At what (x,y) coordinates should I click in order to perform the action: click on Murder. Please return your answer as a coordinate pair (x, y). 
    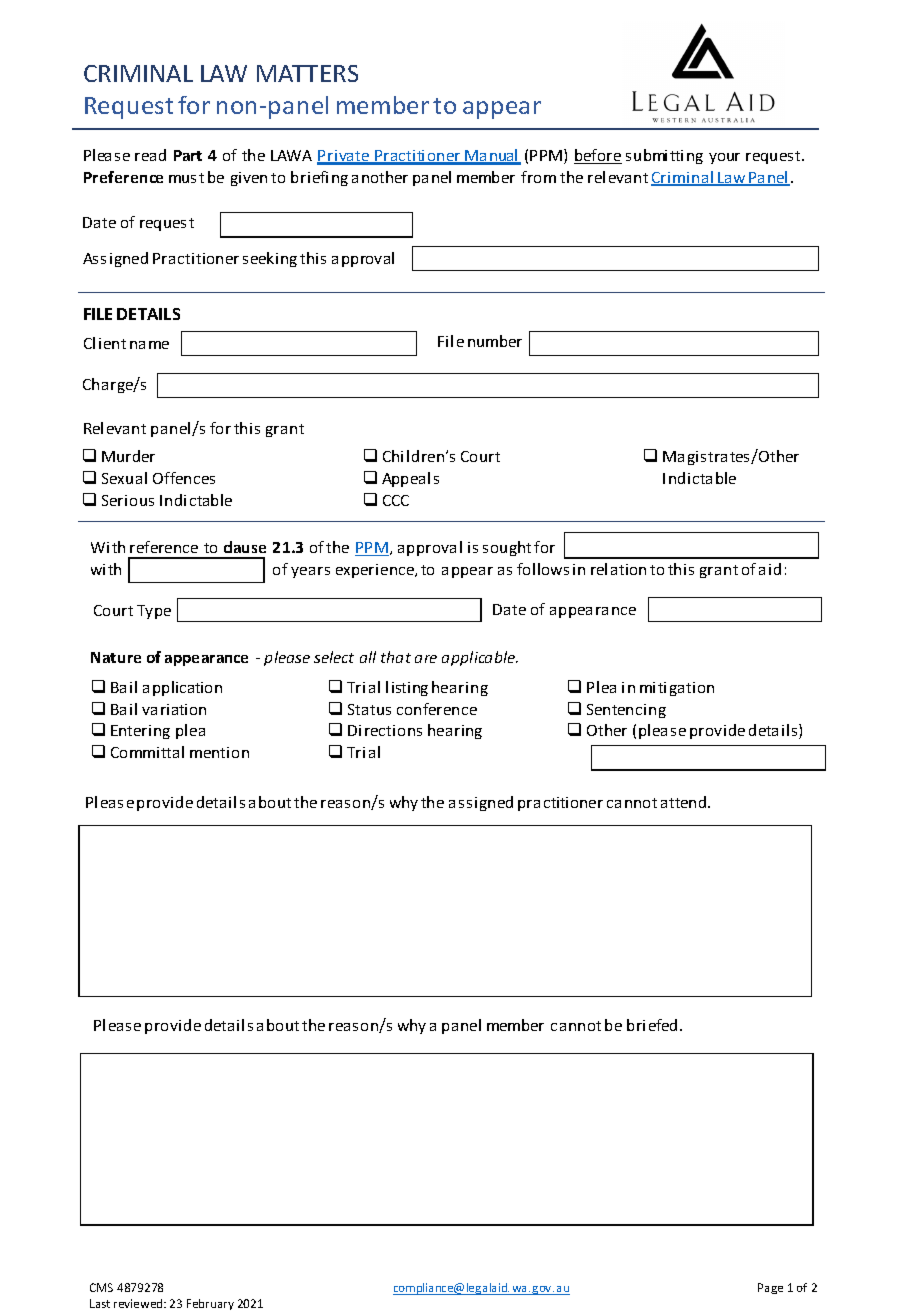
    Looking at the image, I should click on (128, 456).
